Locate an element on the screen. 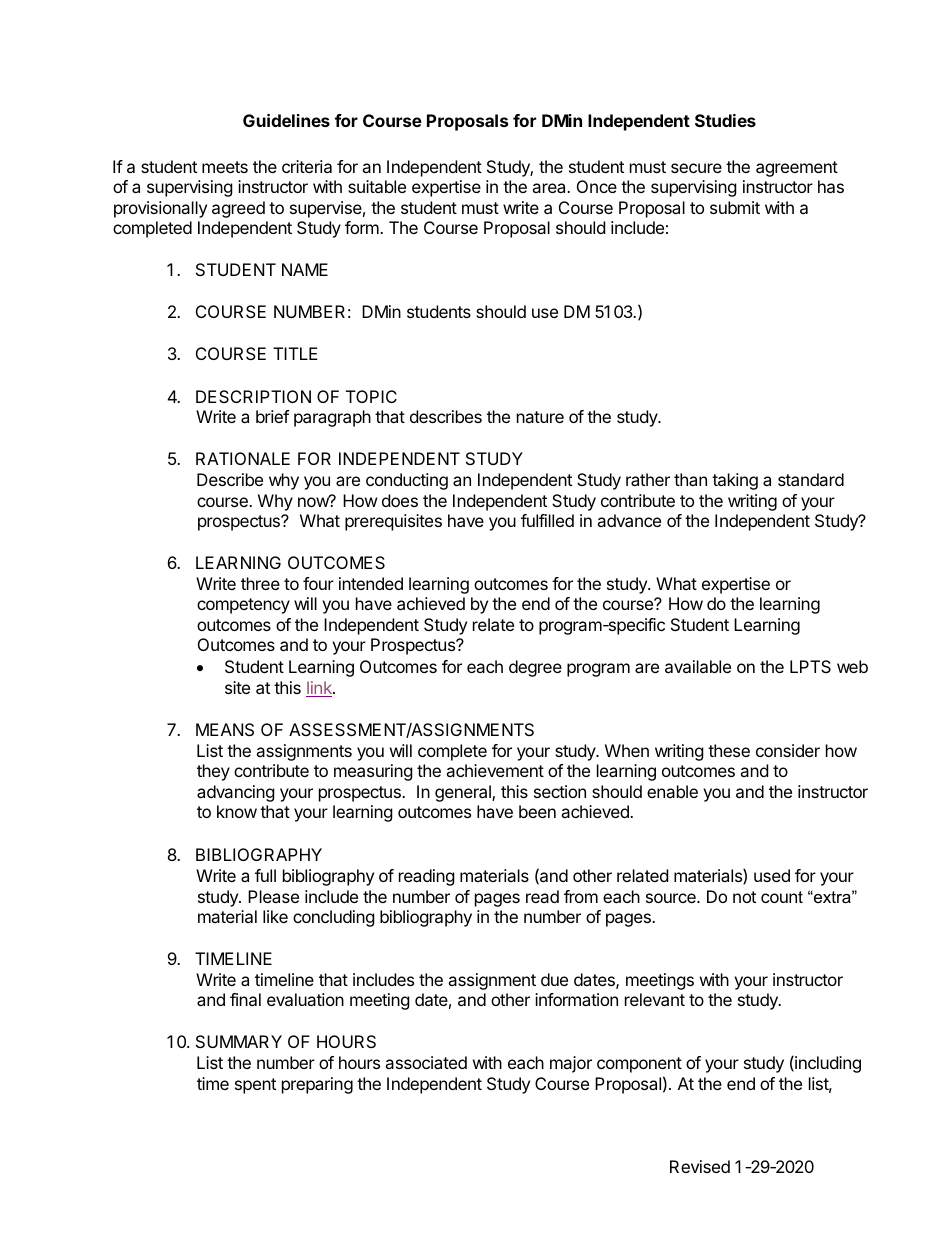  area is located at coordinates (550, 188).
